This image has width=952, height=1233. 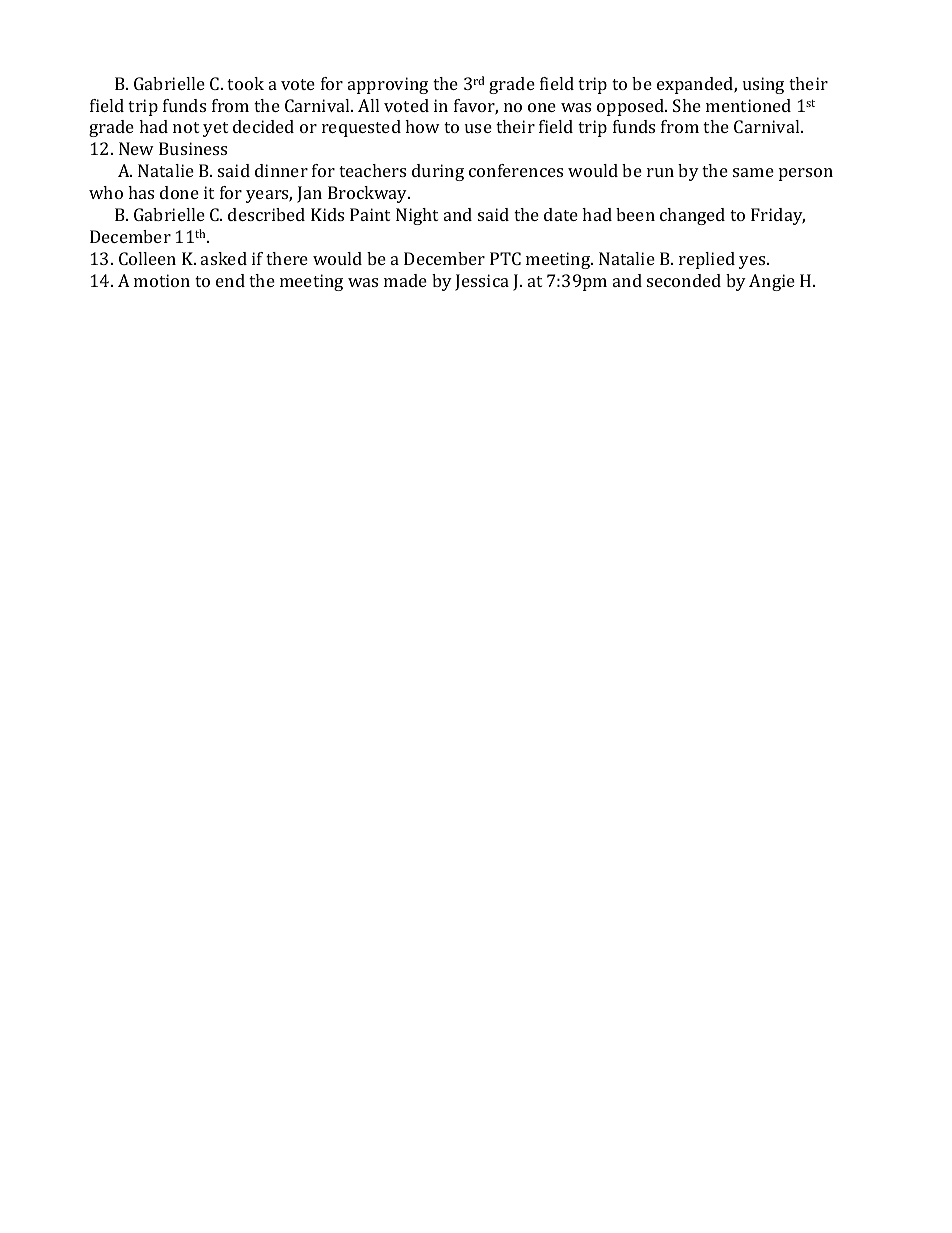 I want to click on during, so click(x=438, y=172).
